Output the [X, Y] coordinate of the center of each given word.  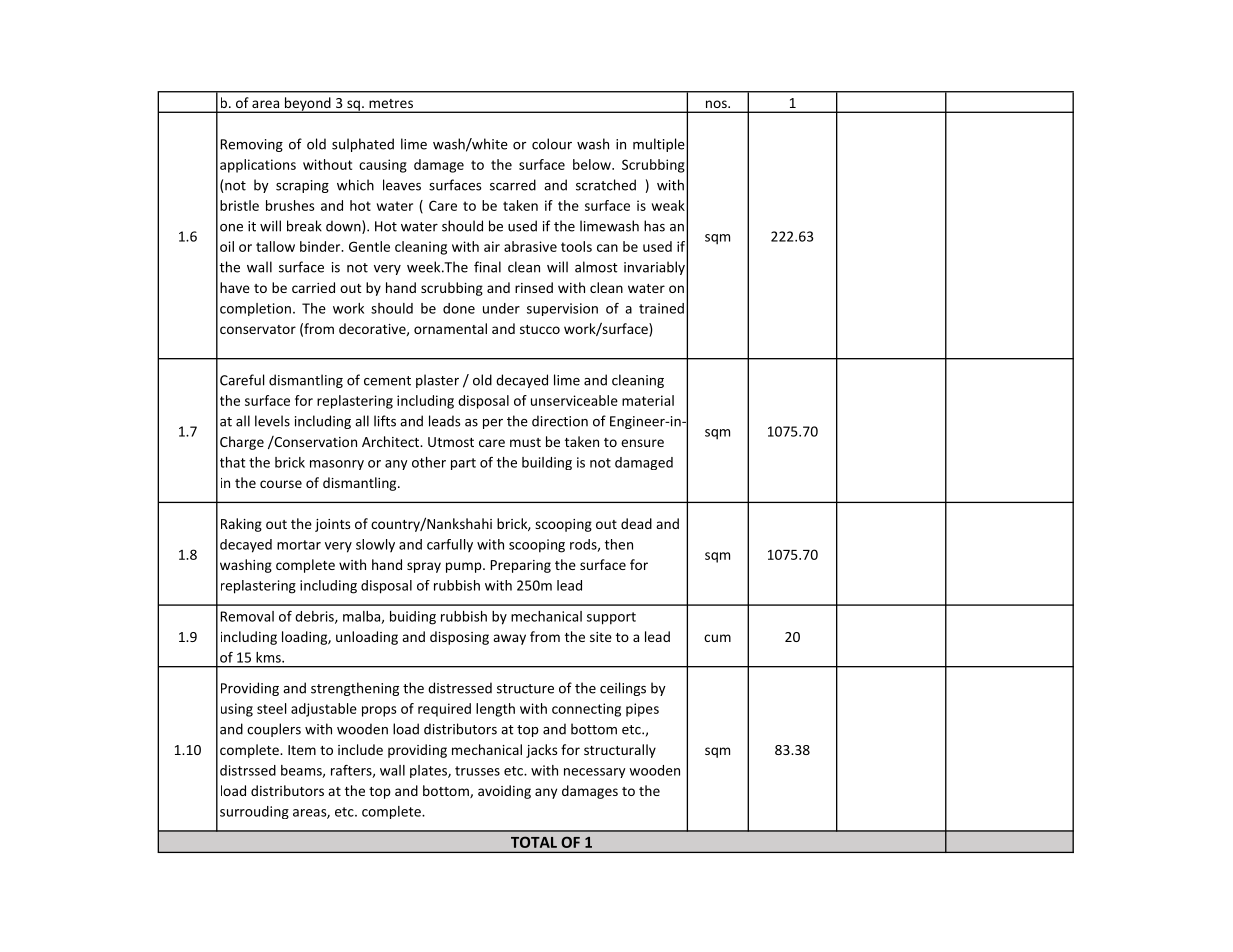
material [648, 400]
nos [717, 104]
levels [272, 421]
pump [465, 567]
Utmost [451, 442]
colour [552, 144]
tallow [275, 246]
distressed [460, 688]
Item [302, 750]
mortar [299, 545]
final [487, 267]
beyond [307, 105]
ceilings [623, 689]
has [654, 226]
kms [269, 657]
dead [636, 523]
